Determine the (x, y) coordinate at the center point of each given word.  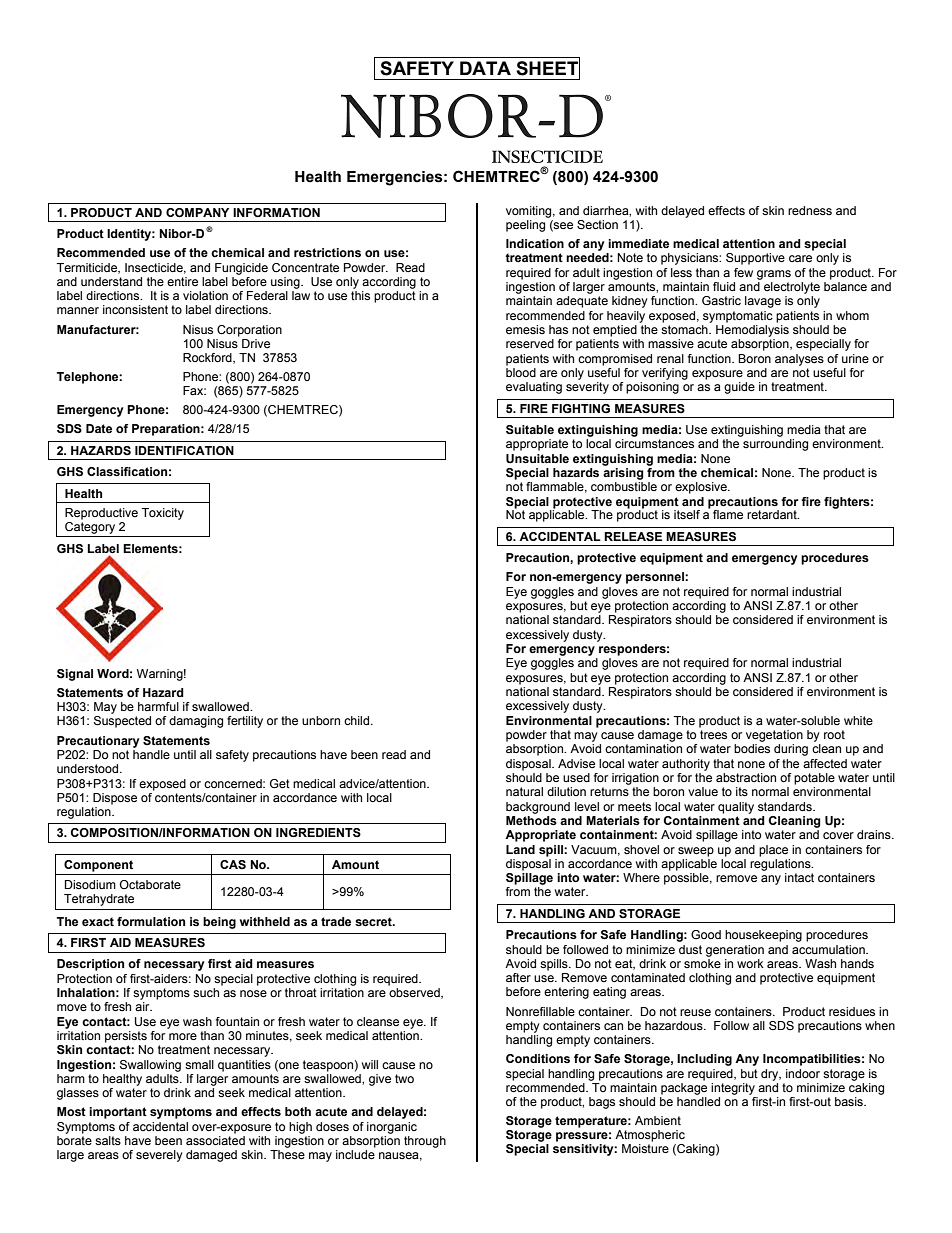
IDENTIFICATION (184, 450)
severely (159, 1156)
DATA (485, 68)
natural (524, 791)
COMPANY (197, 212)
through (425, 1142)
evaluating (534, 388)
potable (814, 779)
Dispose (115, 799)
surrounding (775, 445)
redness (810, 210)
